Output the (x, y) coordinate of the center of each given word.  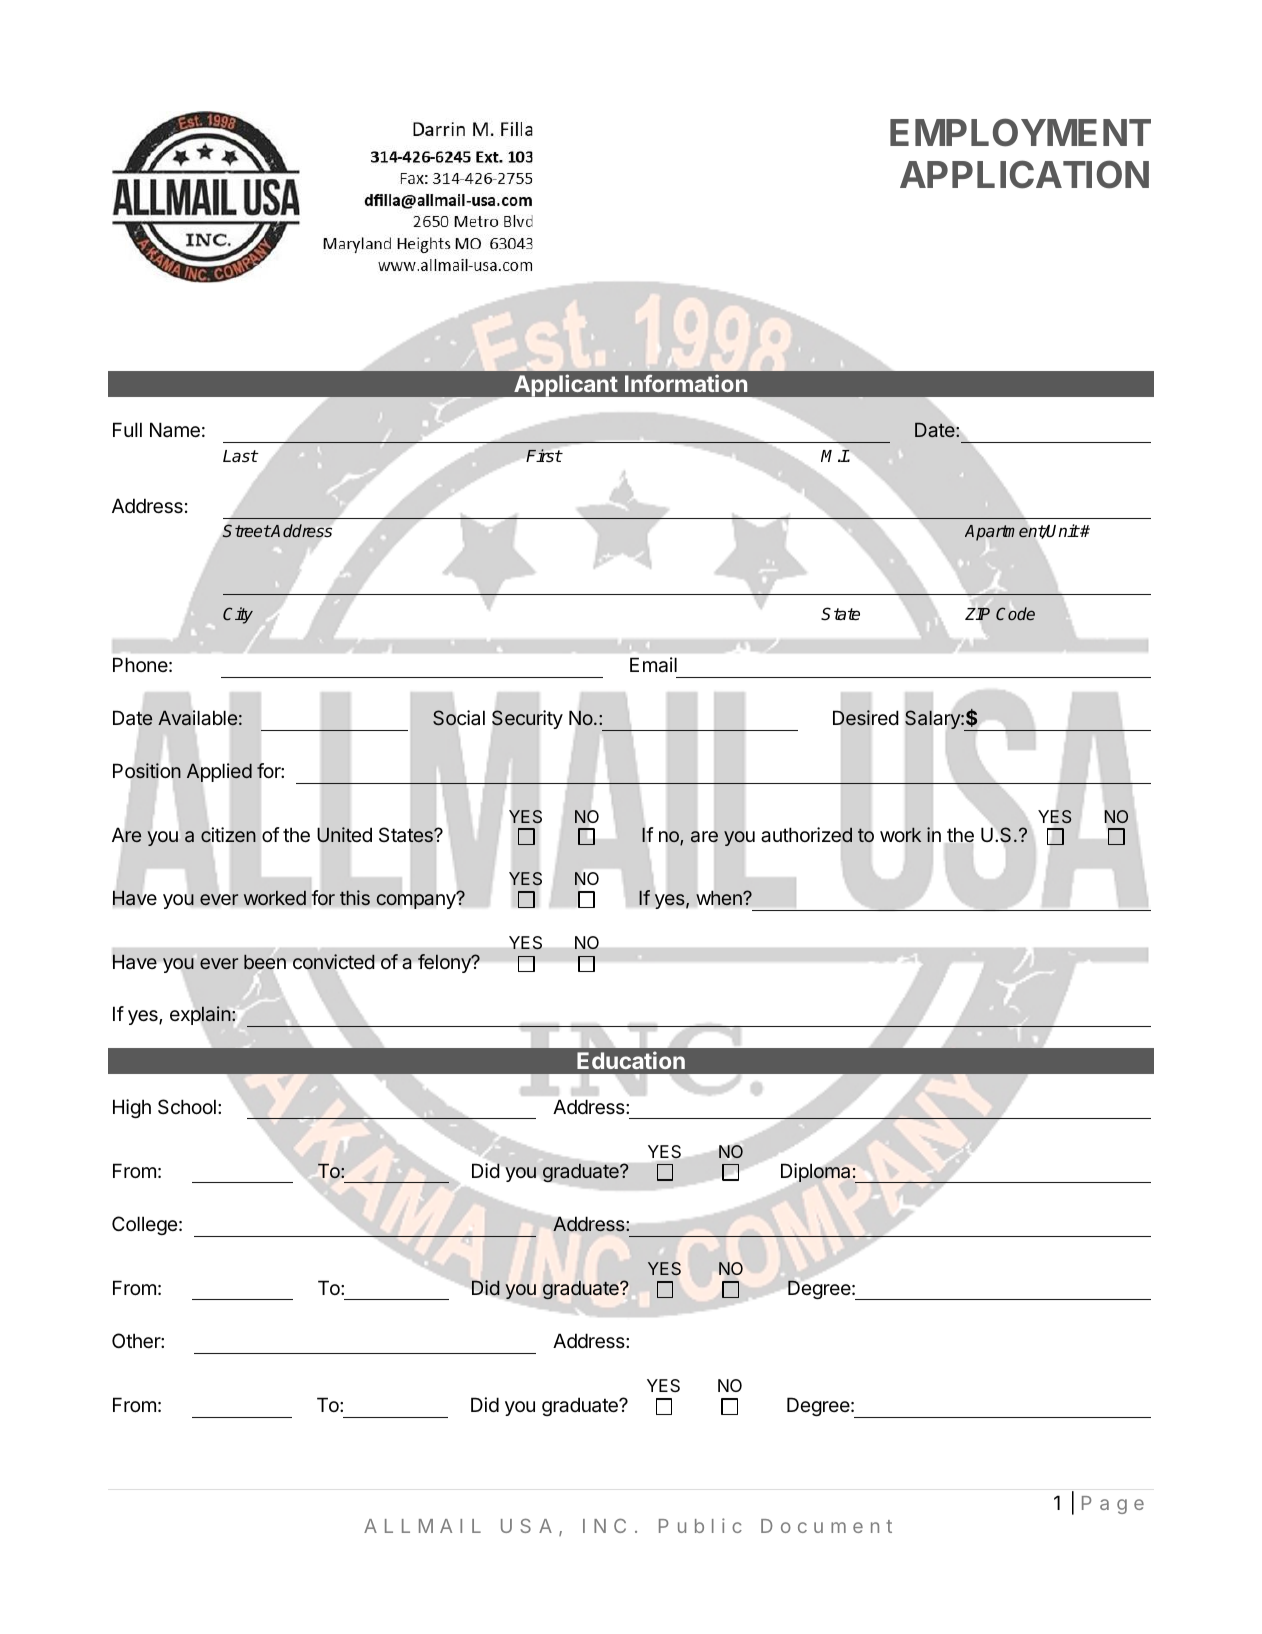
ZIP (977, 614)
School (187, 1107)
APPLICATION (1024, 174)
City (238, 615)
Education (631, 1060)
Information (686, 383)
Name (175, 430)
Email (653, 665)
